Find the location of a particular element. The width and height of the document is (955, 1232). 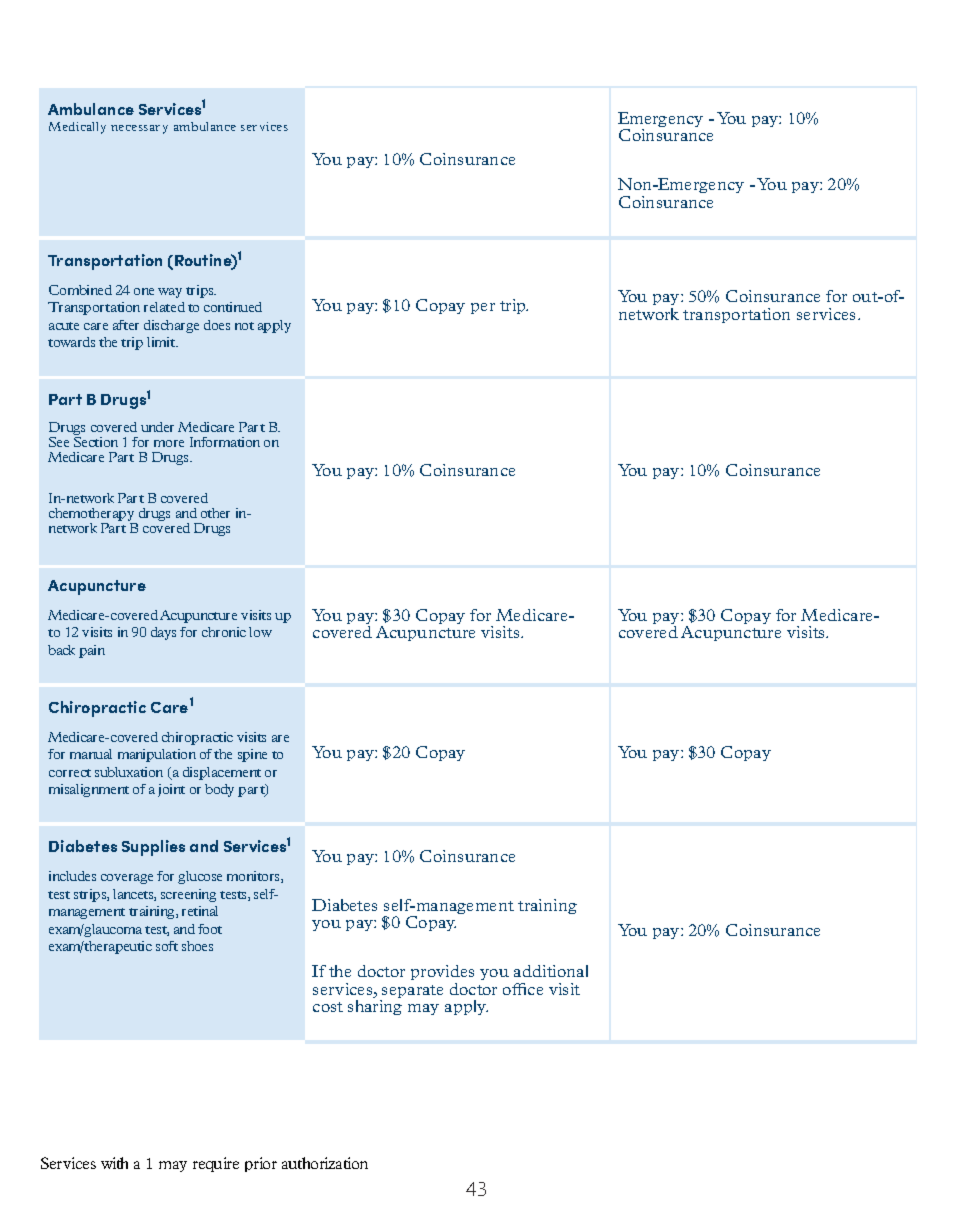

not is located at coordinates (244, 326).
